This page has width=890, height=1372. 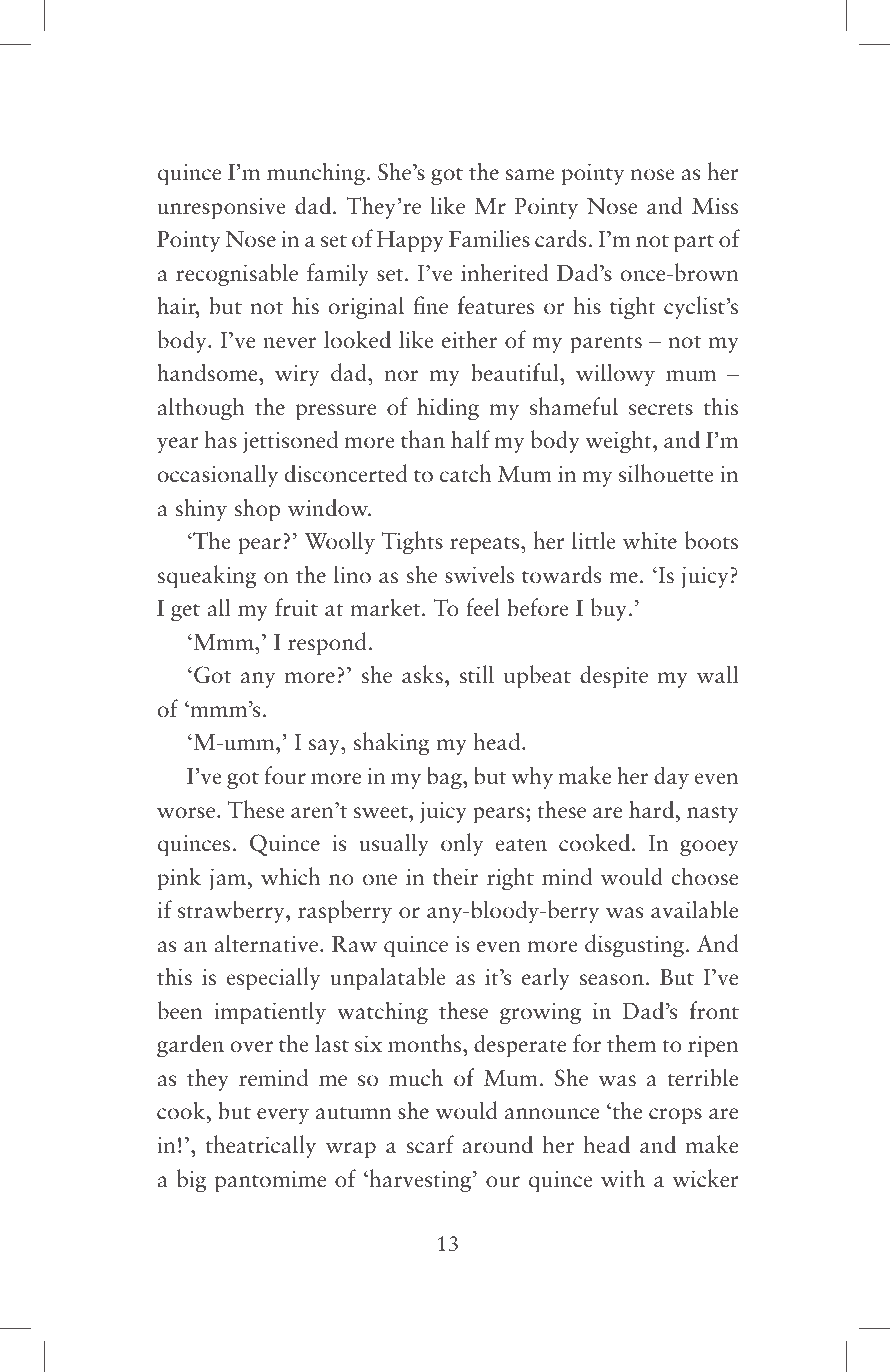 What do you see at coordinates (422, 674) in the page?
I see `asks` at bounding box center [422, 674].
